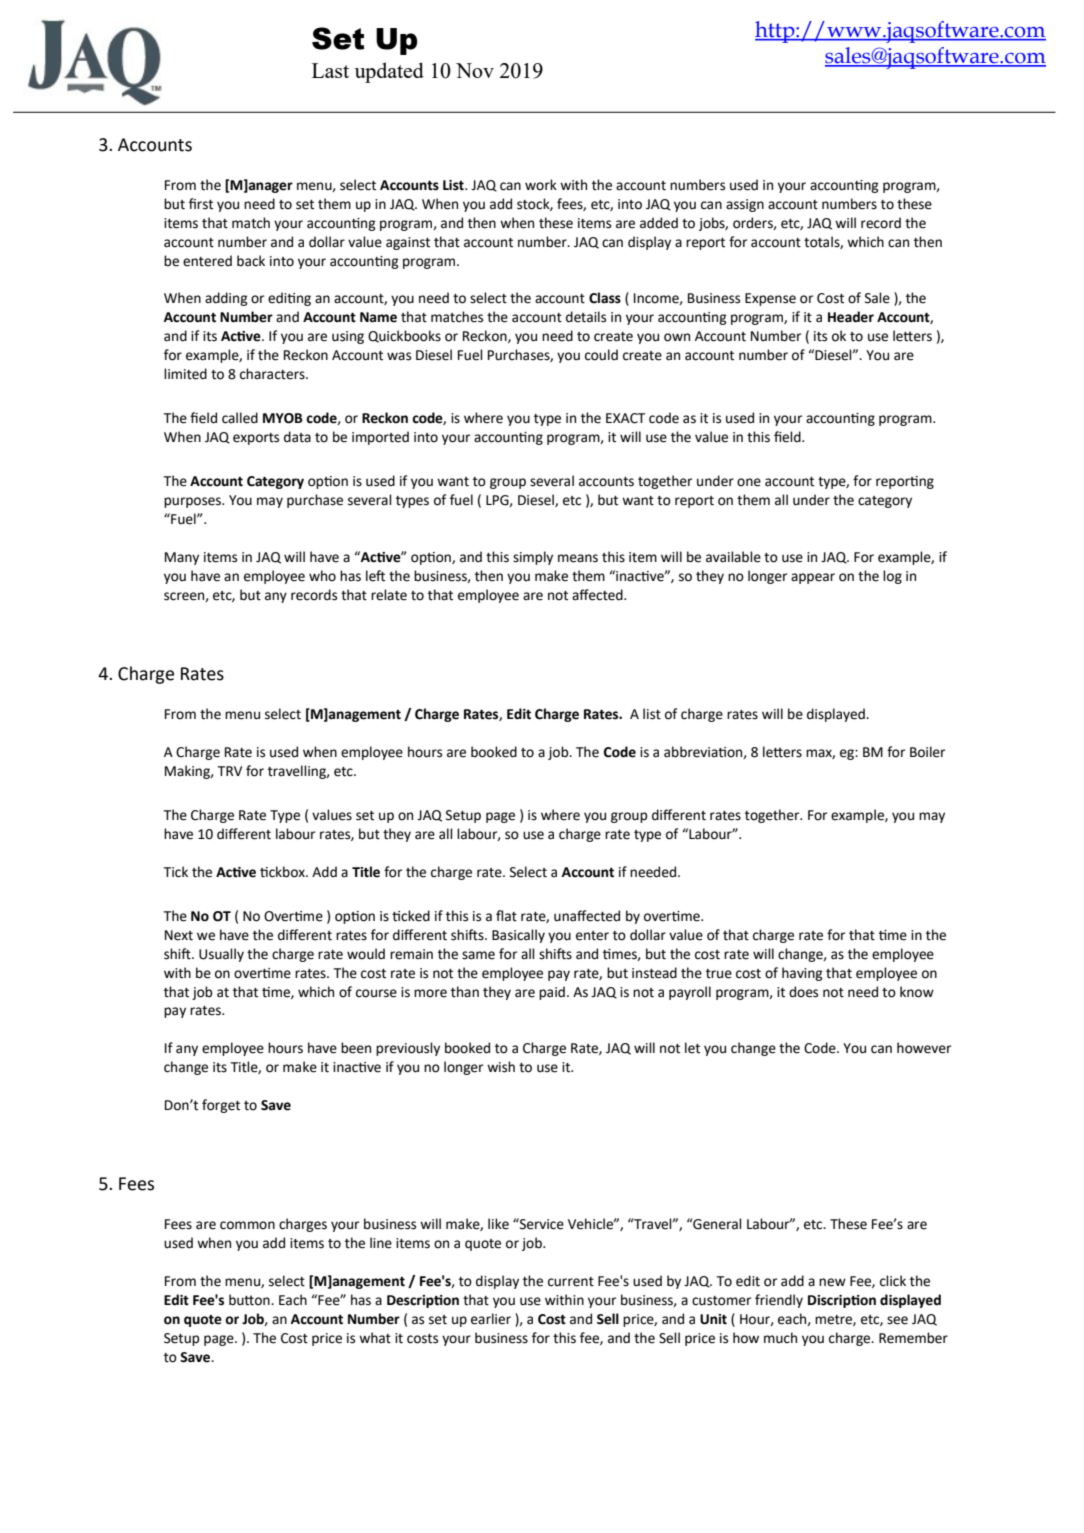  What do you see at coordinates (571, 1282) in the page?
I see `current` at bounding box center [571, 1282].
